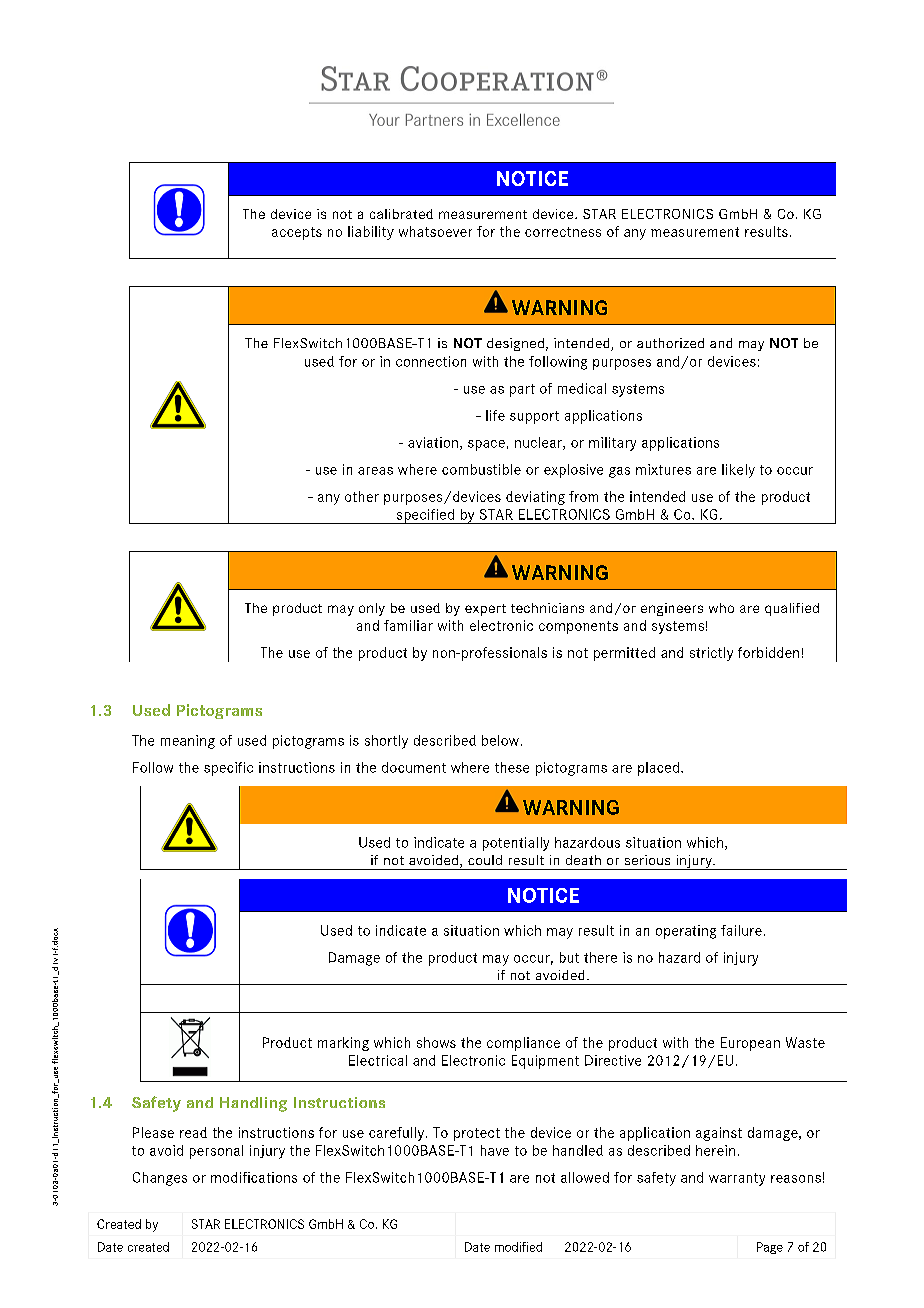 This screenshot has height=1308, width=924. Describe the element at coordinates (738, 471) in the screenshot. I see `likely` at that location.
